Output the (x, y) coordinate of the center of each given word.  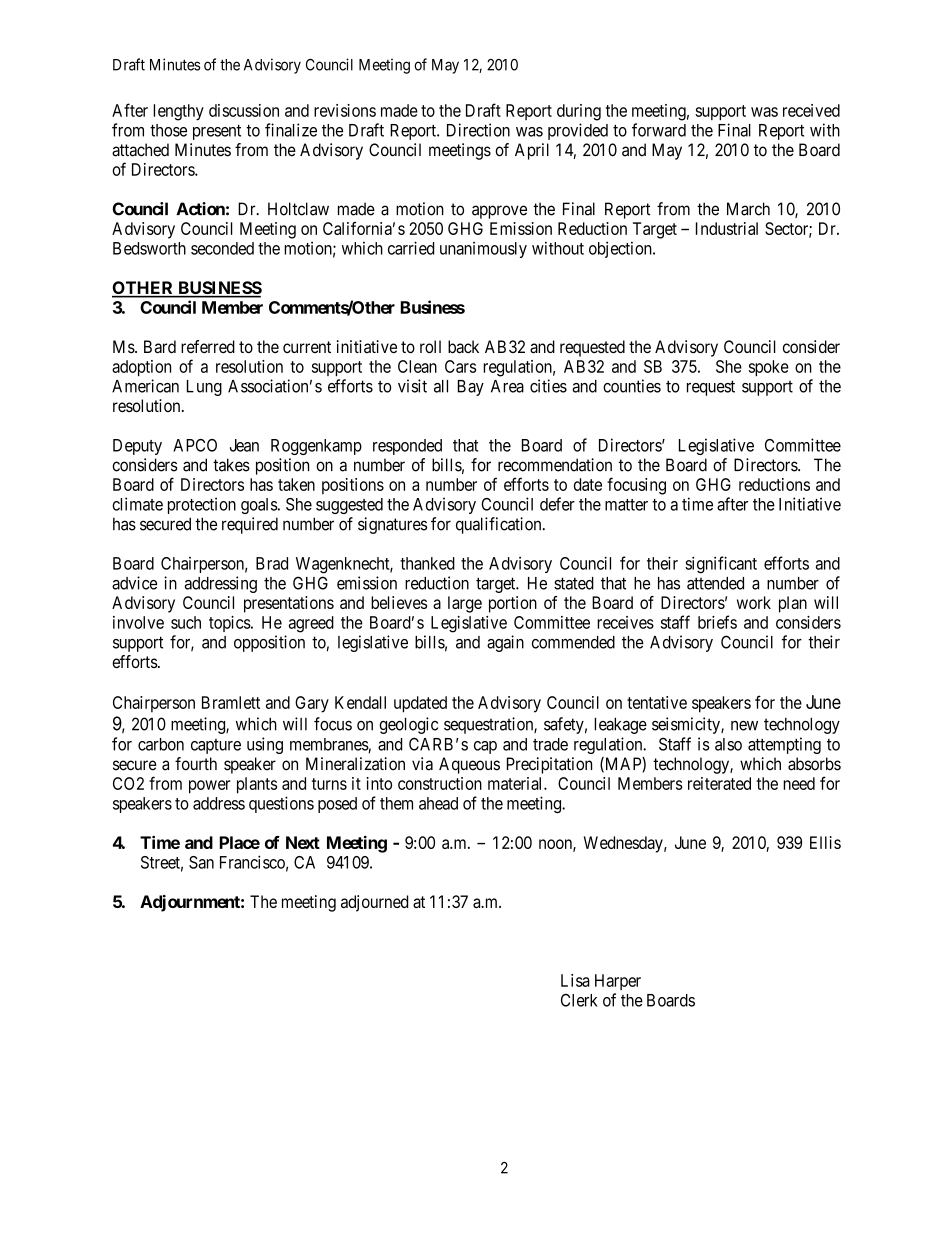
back (463, 347)
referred (208, 346)
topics (230, 624)
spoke (769, 368)
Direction (478, 130)
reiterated (719, 783)
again (505, 643)
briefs (717, 622)
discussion (244, 110)
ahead (438, 803)
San (201, 862)
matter (626, 505)
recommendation (555, 465)
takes (231, 465)
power (210, 787)
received (811, 110)
